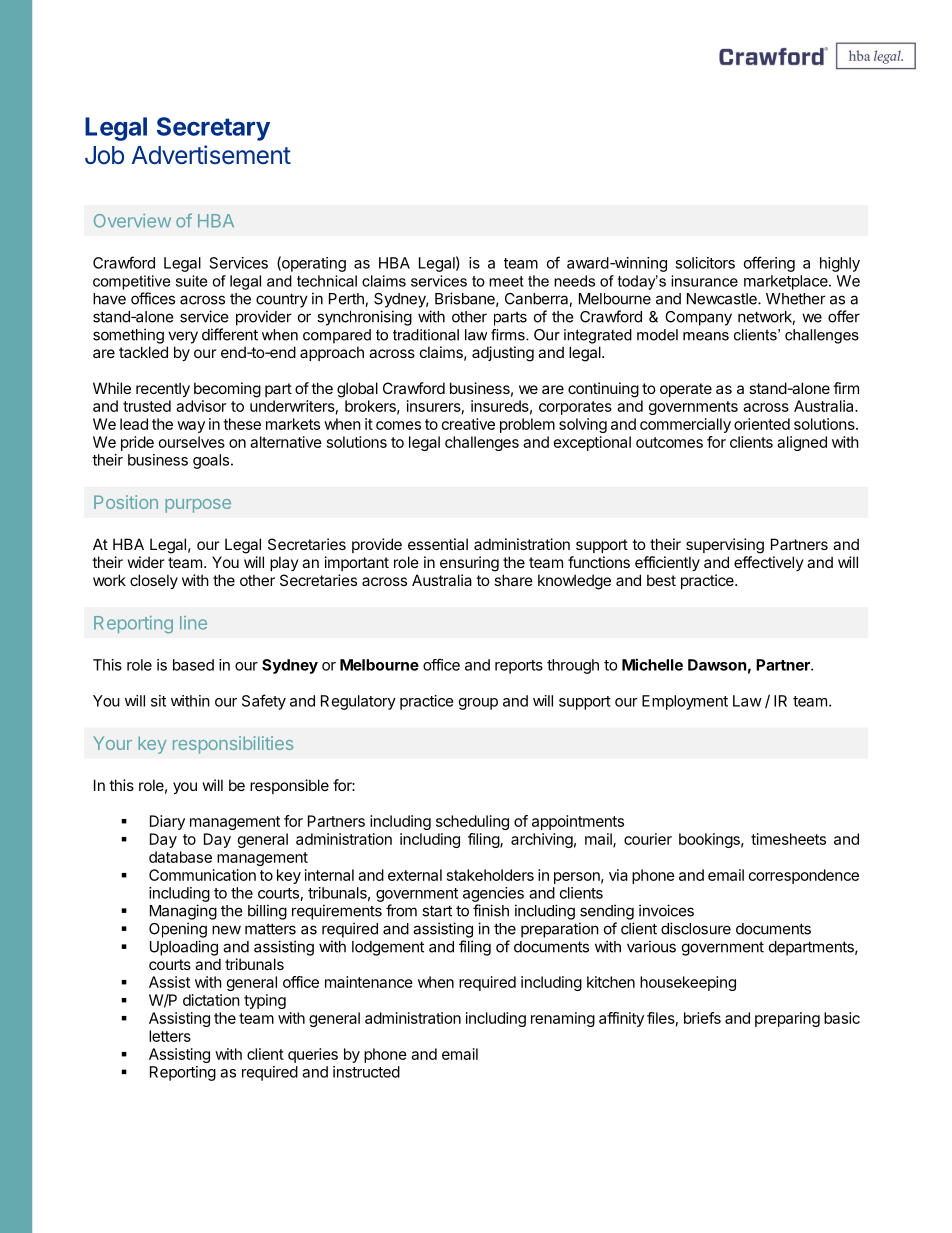 The image size is (952, 1233). I want to click on Advertisement, so click(211, 155).
